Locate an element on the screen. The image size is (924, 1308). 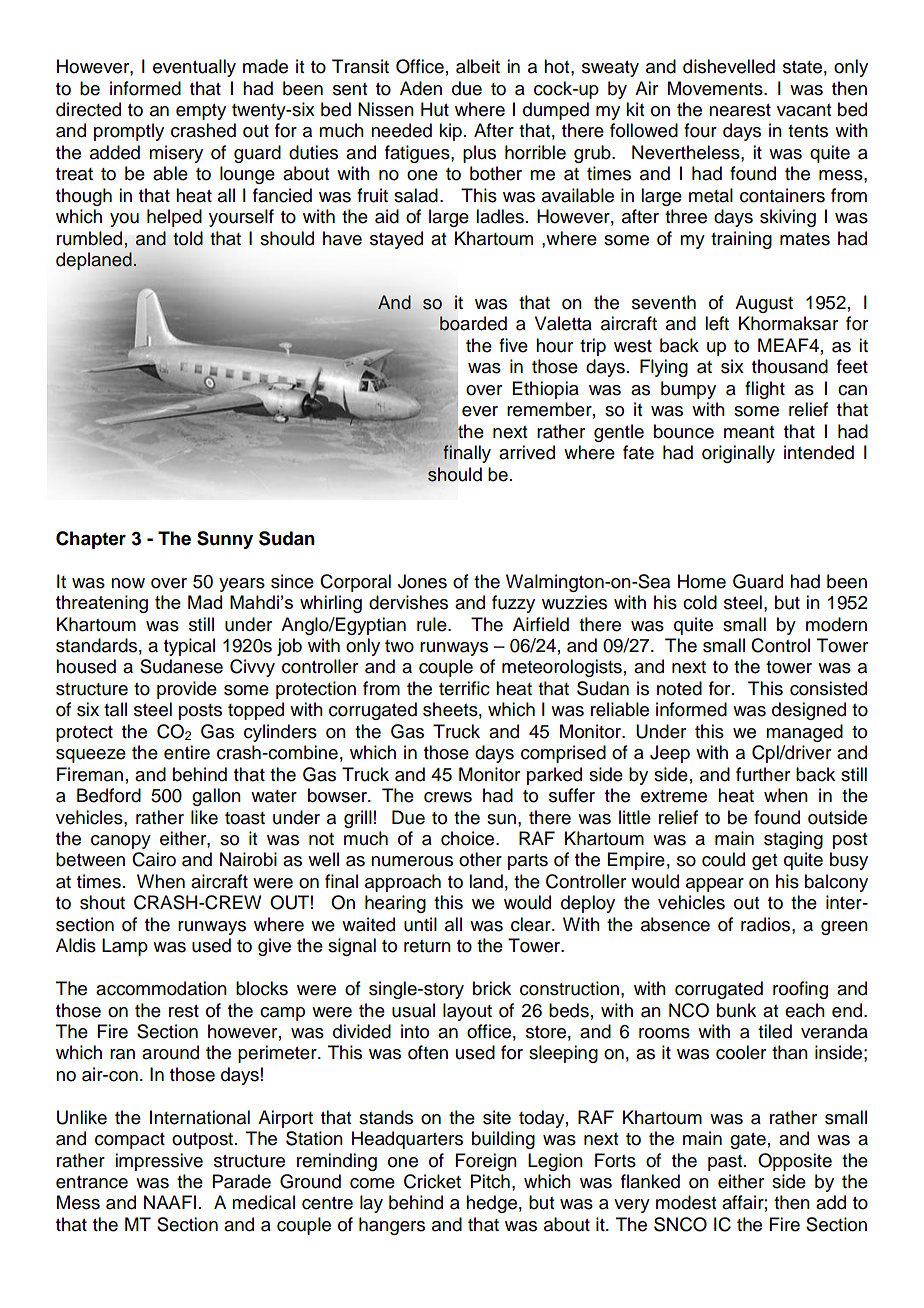
rule is located at coordinates (433, 624).
